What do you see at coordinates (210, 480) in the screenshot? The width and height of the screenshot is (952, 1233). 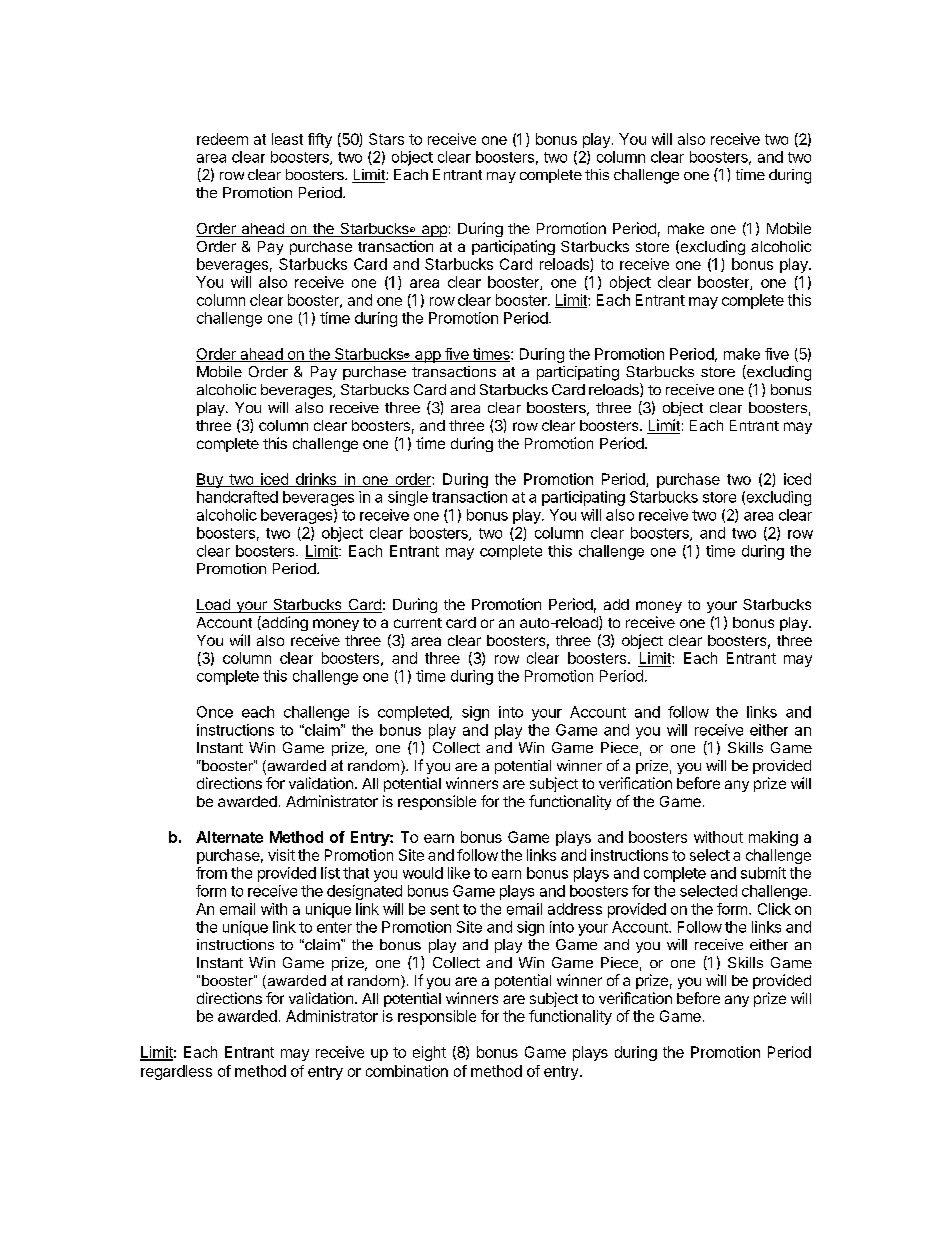 I see `Buy` at bounding box center [210, 480].
